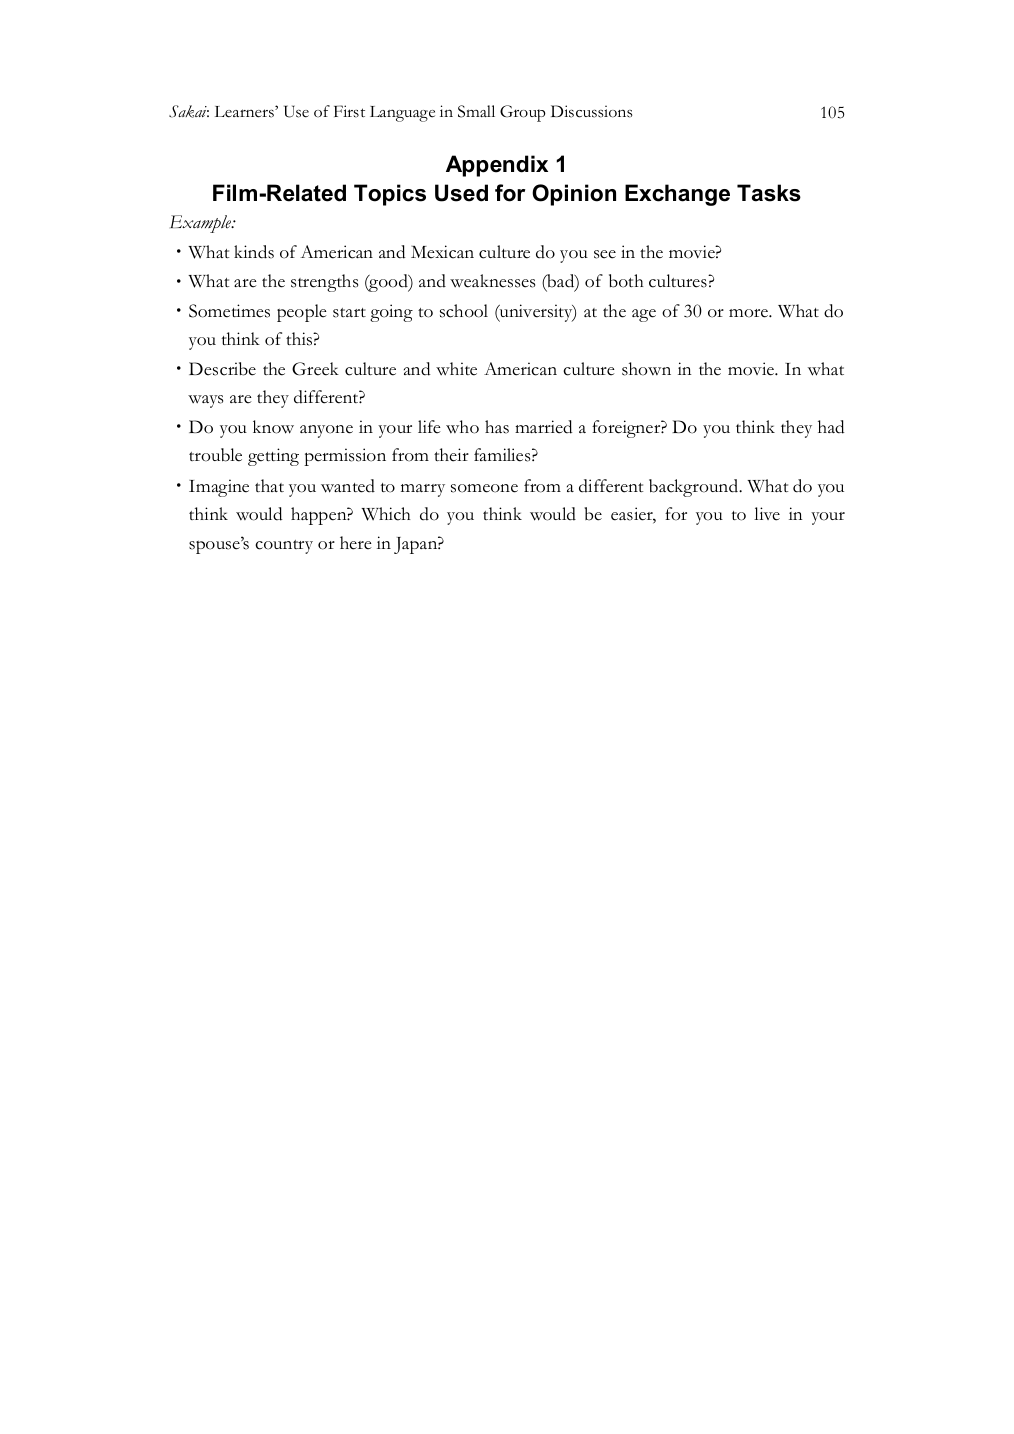 This screenshot has width=1014, height=1434. Describe the element at coordinates (626, 281) in the screenshot. I see `both` at that location.
